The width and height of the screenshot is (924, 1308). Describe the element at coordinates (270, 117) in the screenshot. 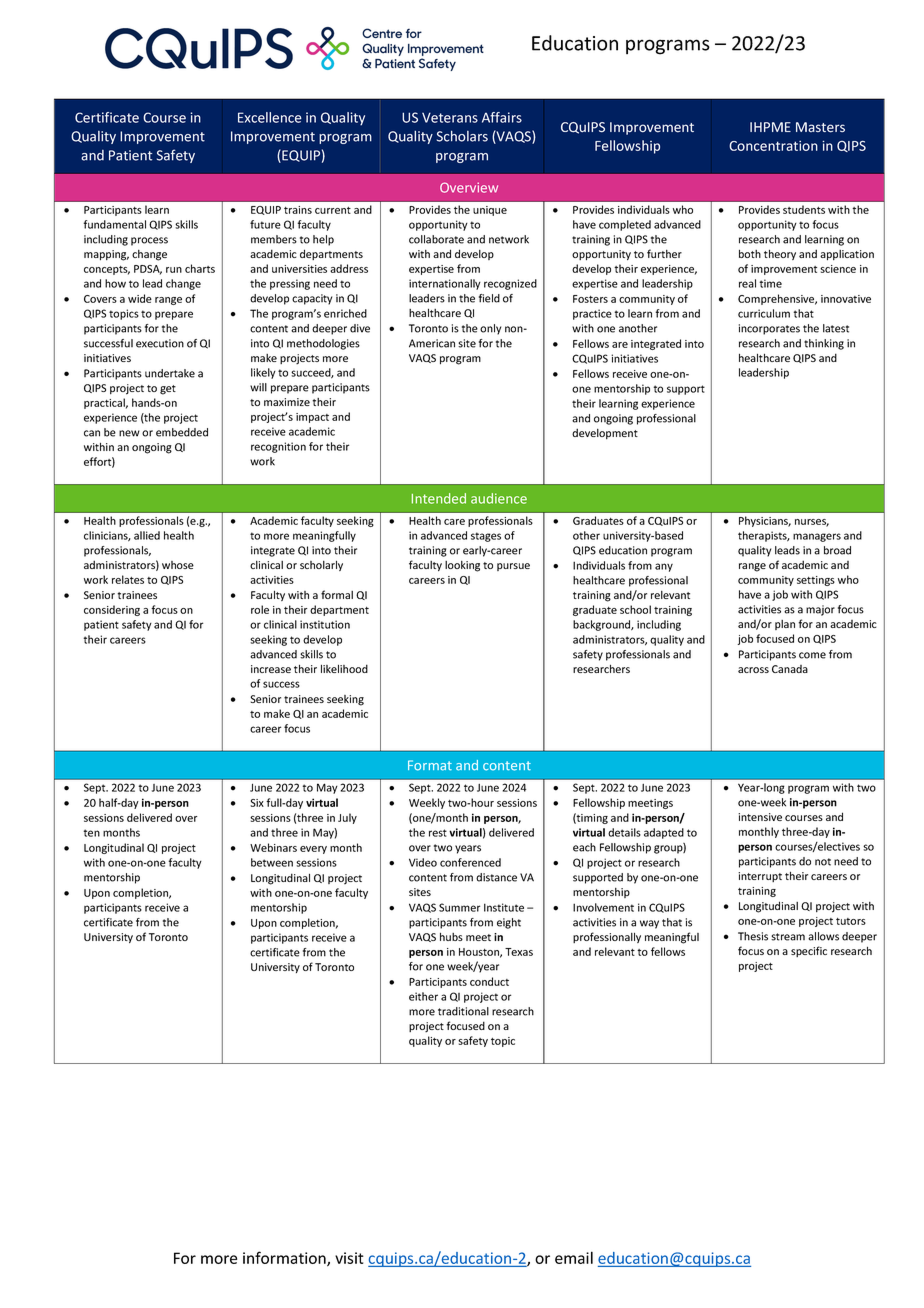

I see `Excellence` at that location.
